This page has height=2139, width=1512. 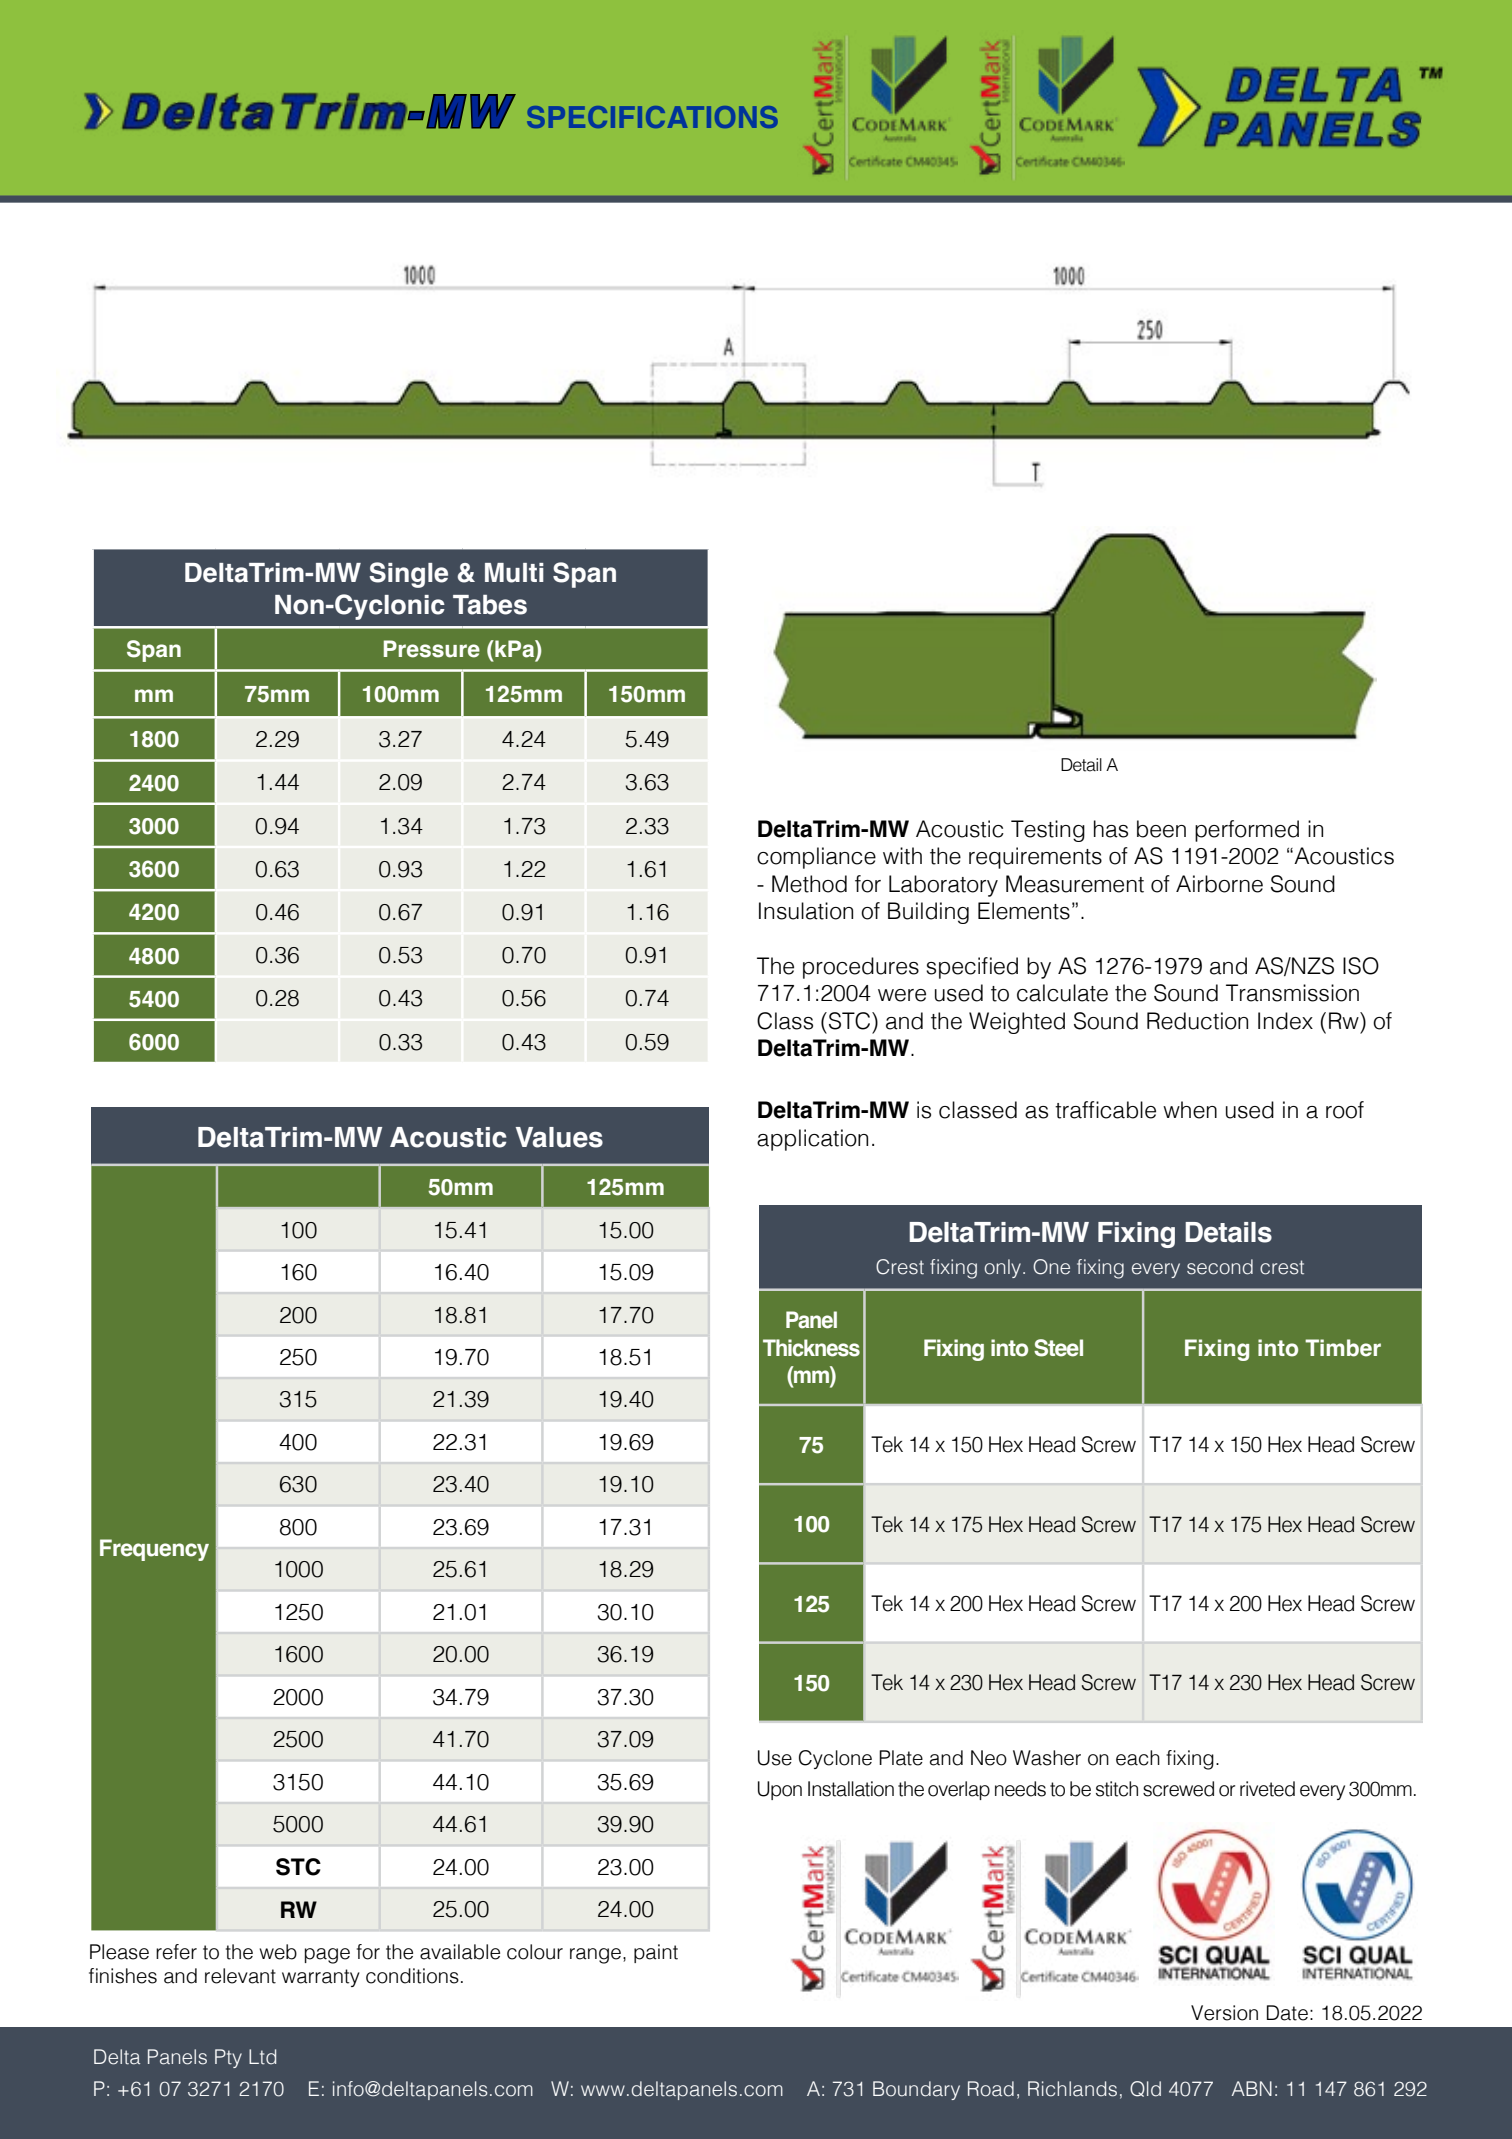 I want to click on Frequency, so click(x=154, y=1550).
